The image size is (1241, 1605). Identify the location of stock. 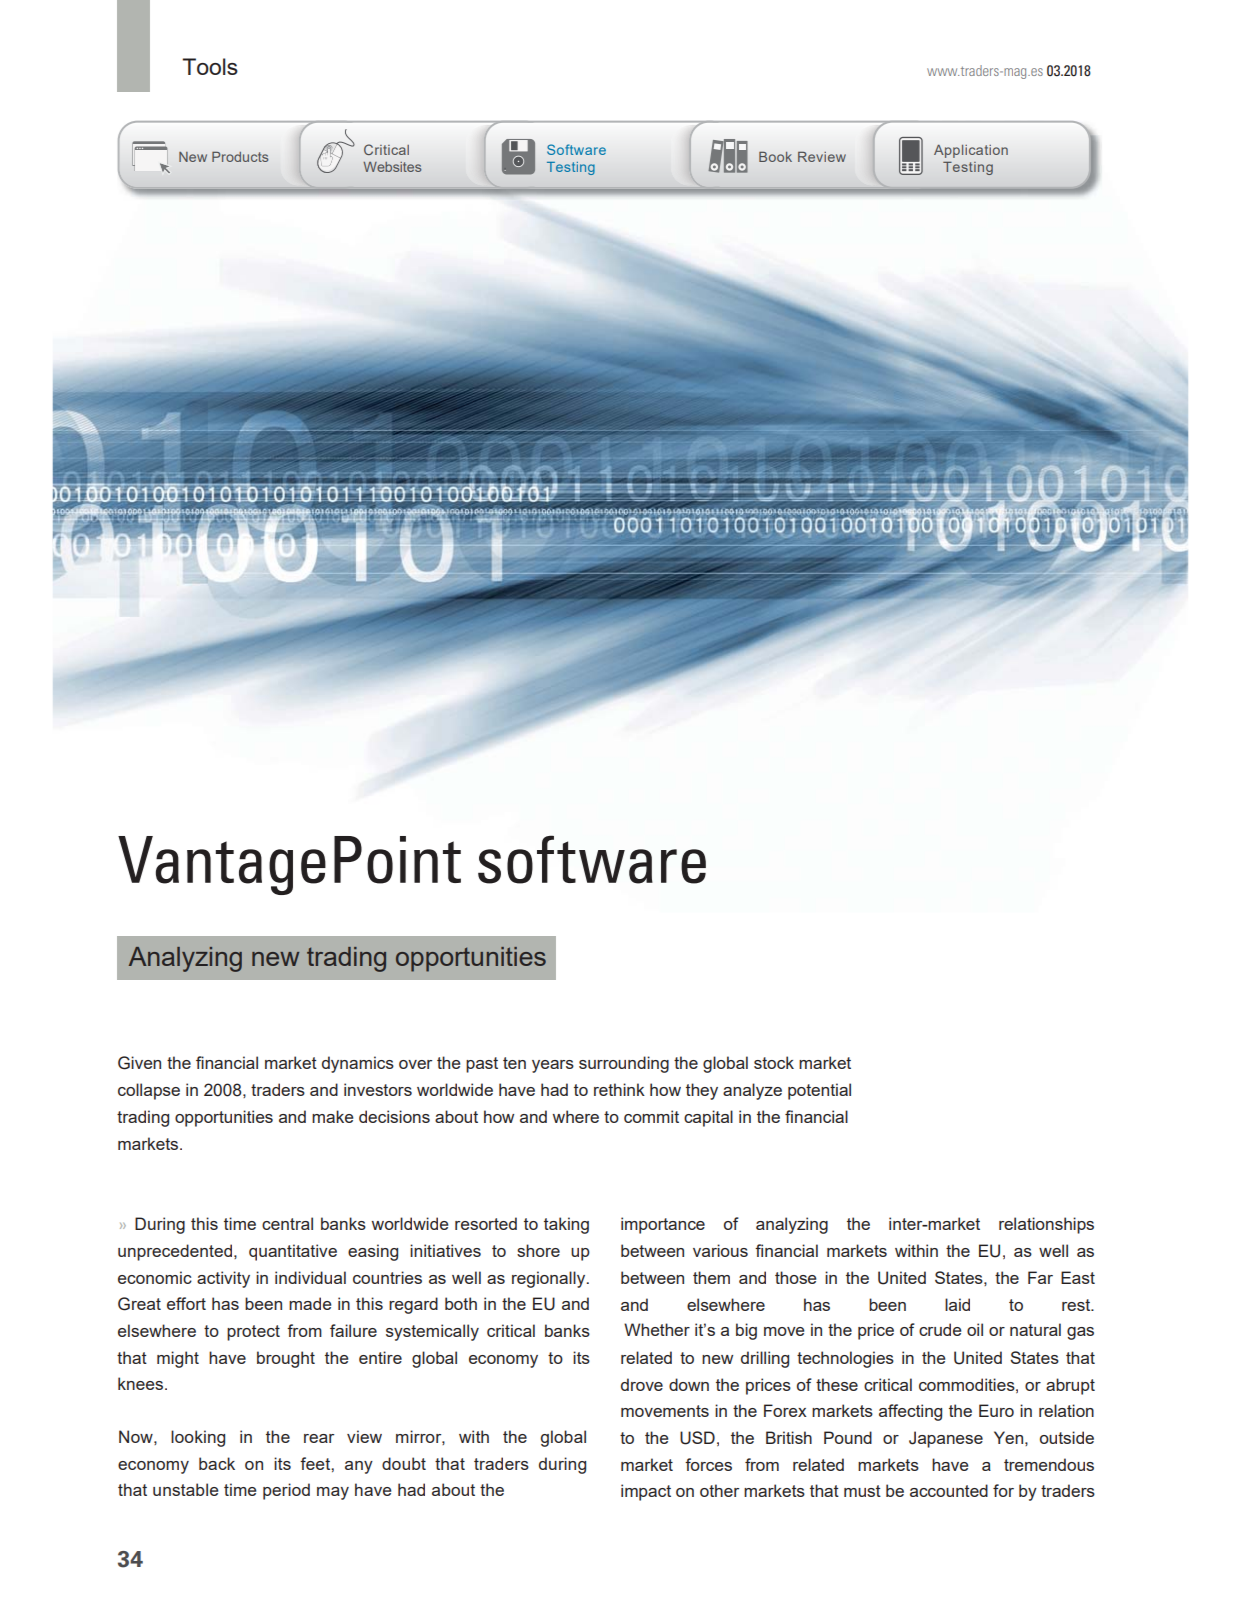
(774, 1062).
